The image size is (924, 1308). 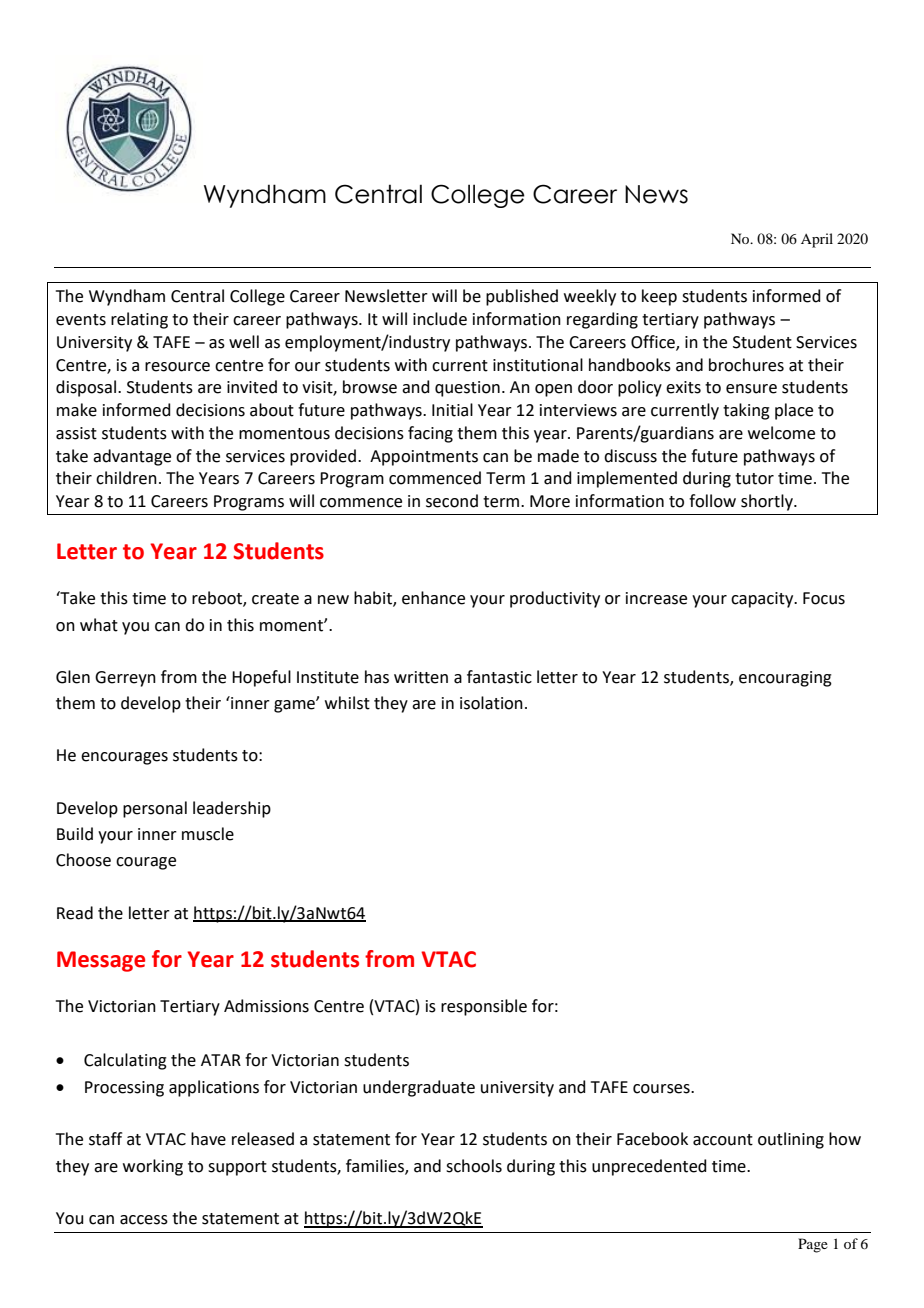 What do you see at coordinates (662, 1089) in the screenshot?
I see `courses` at bounding box center [662, 1089].
